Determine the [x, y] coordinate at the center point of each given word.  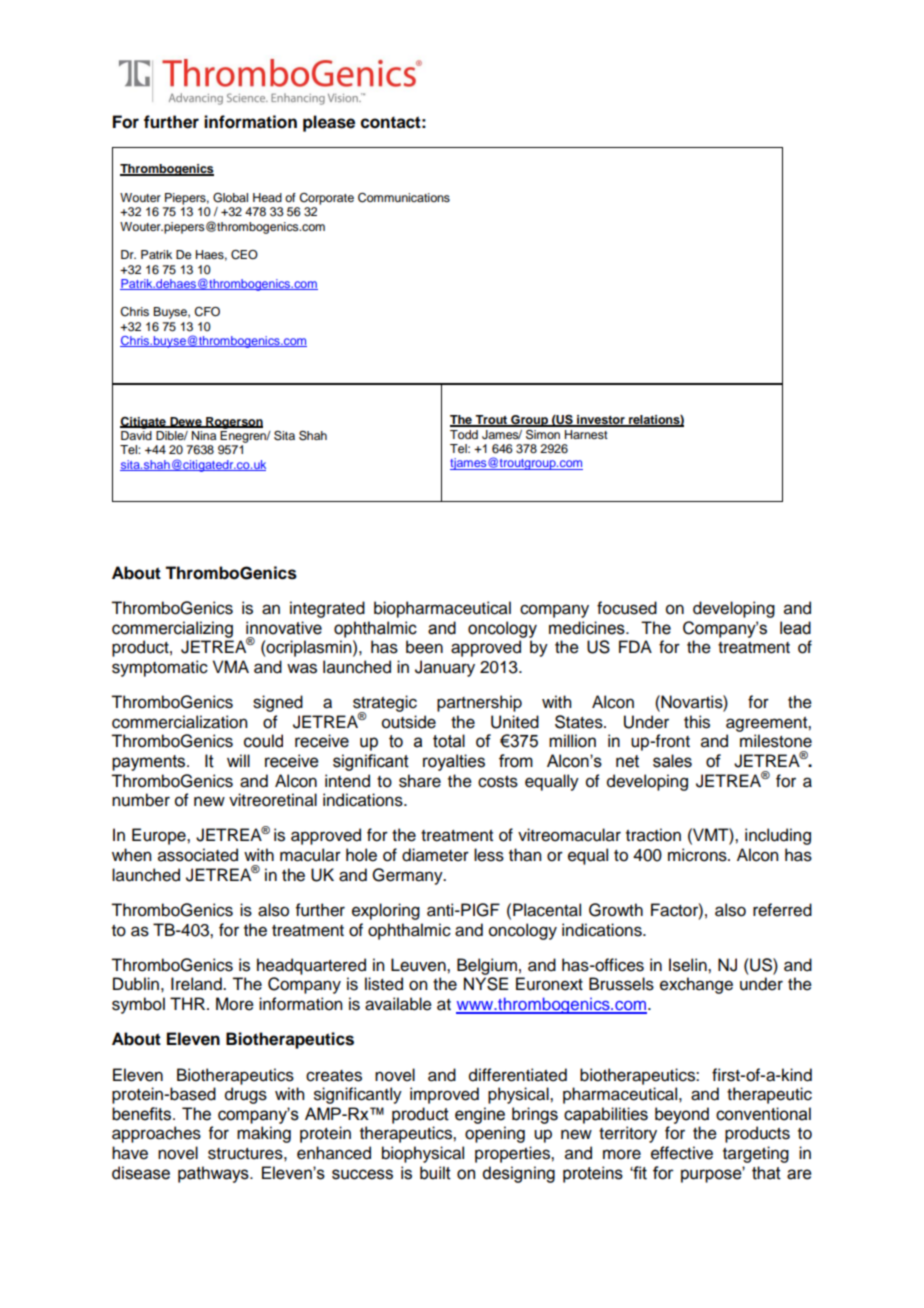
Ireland [197, 984]
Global [230, 198]
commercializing [172, 629]
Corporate [326, 199]
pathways [214, 1174]
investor [601, 421]
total [449, 741]
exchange [696, 985]
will [238, 760]
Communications [404, 198]
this [697, 722]
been [424, 647]
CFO [207, 312]
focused [627, 608]
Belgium [487, 966]
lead [795, 628]
